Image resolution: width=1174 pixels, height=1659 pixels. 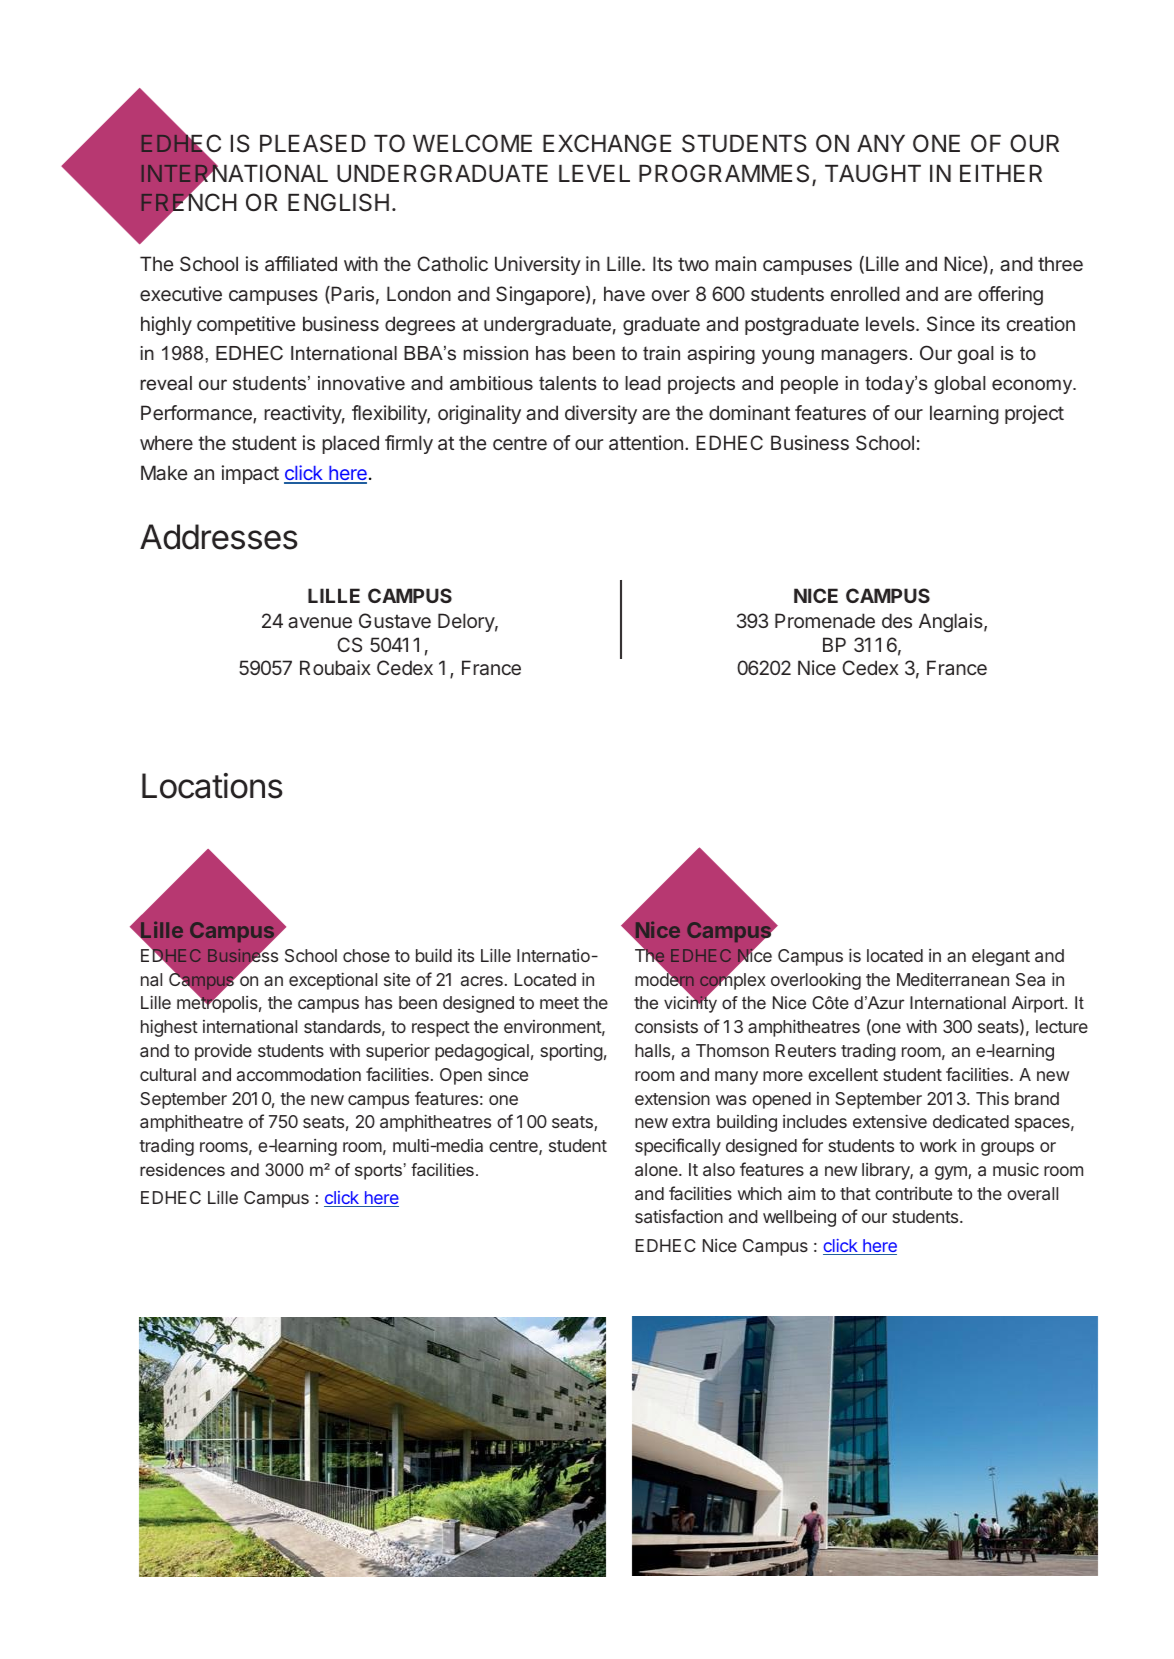 What do you see at coordinates (953, 979) in the screenshot?
I see `Mediterranean` at bounding box center [953, 979].
